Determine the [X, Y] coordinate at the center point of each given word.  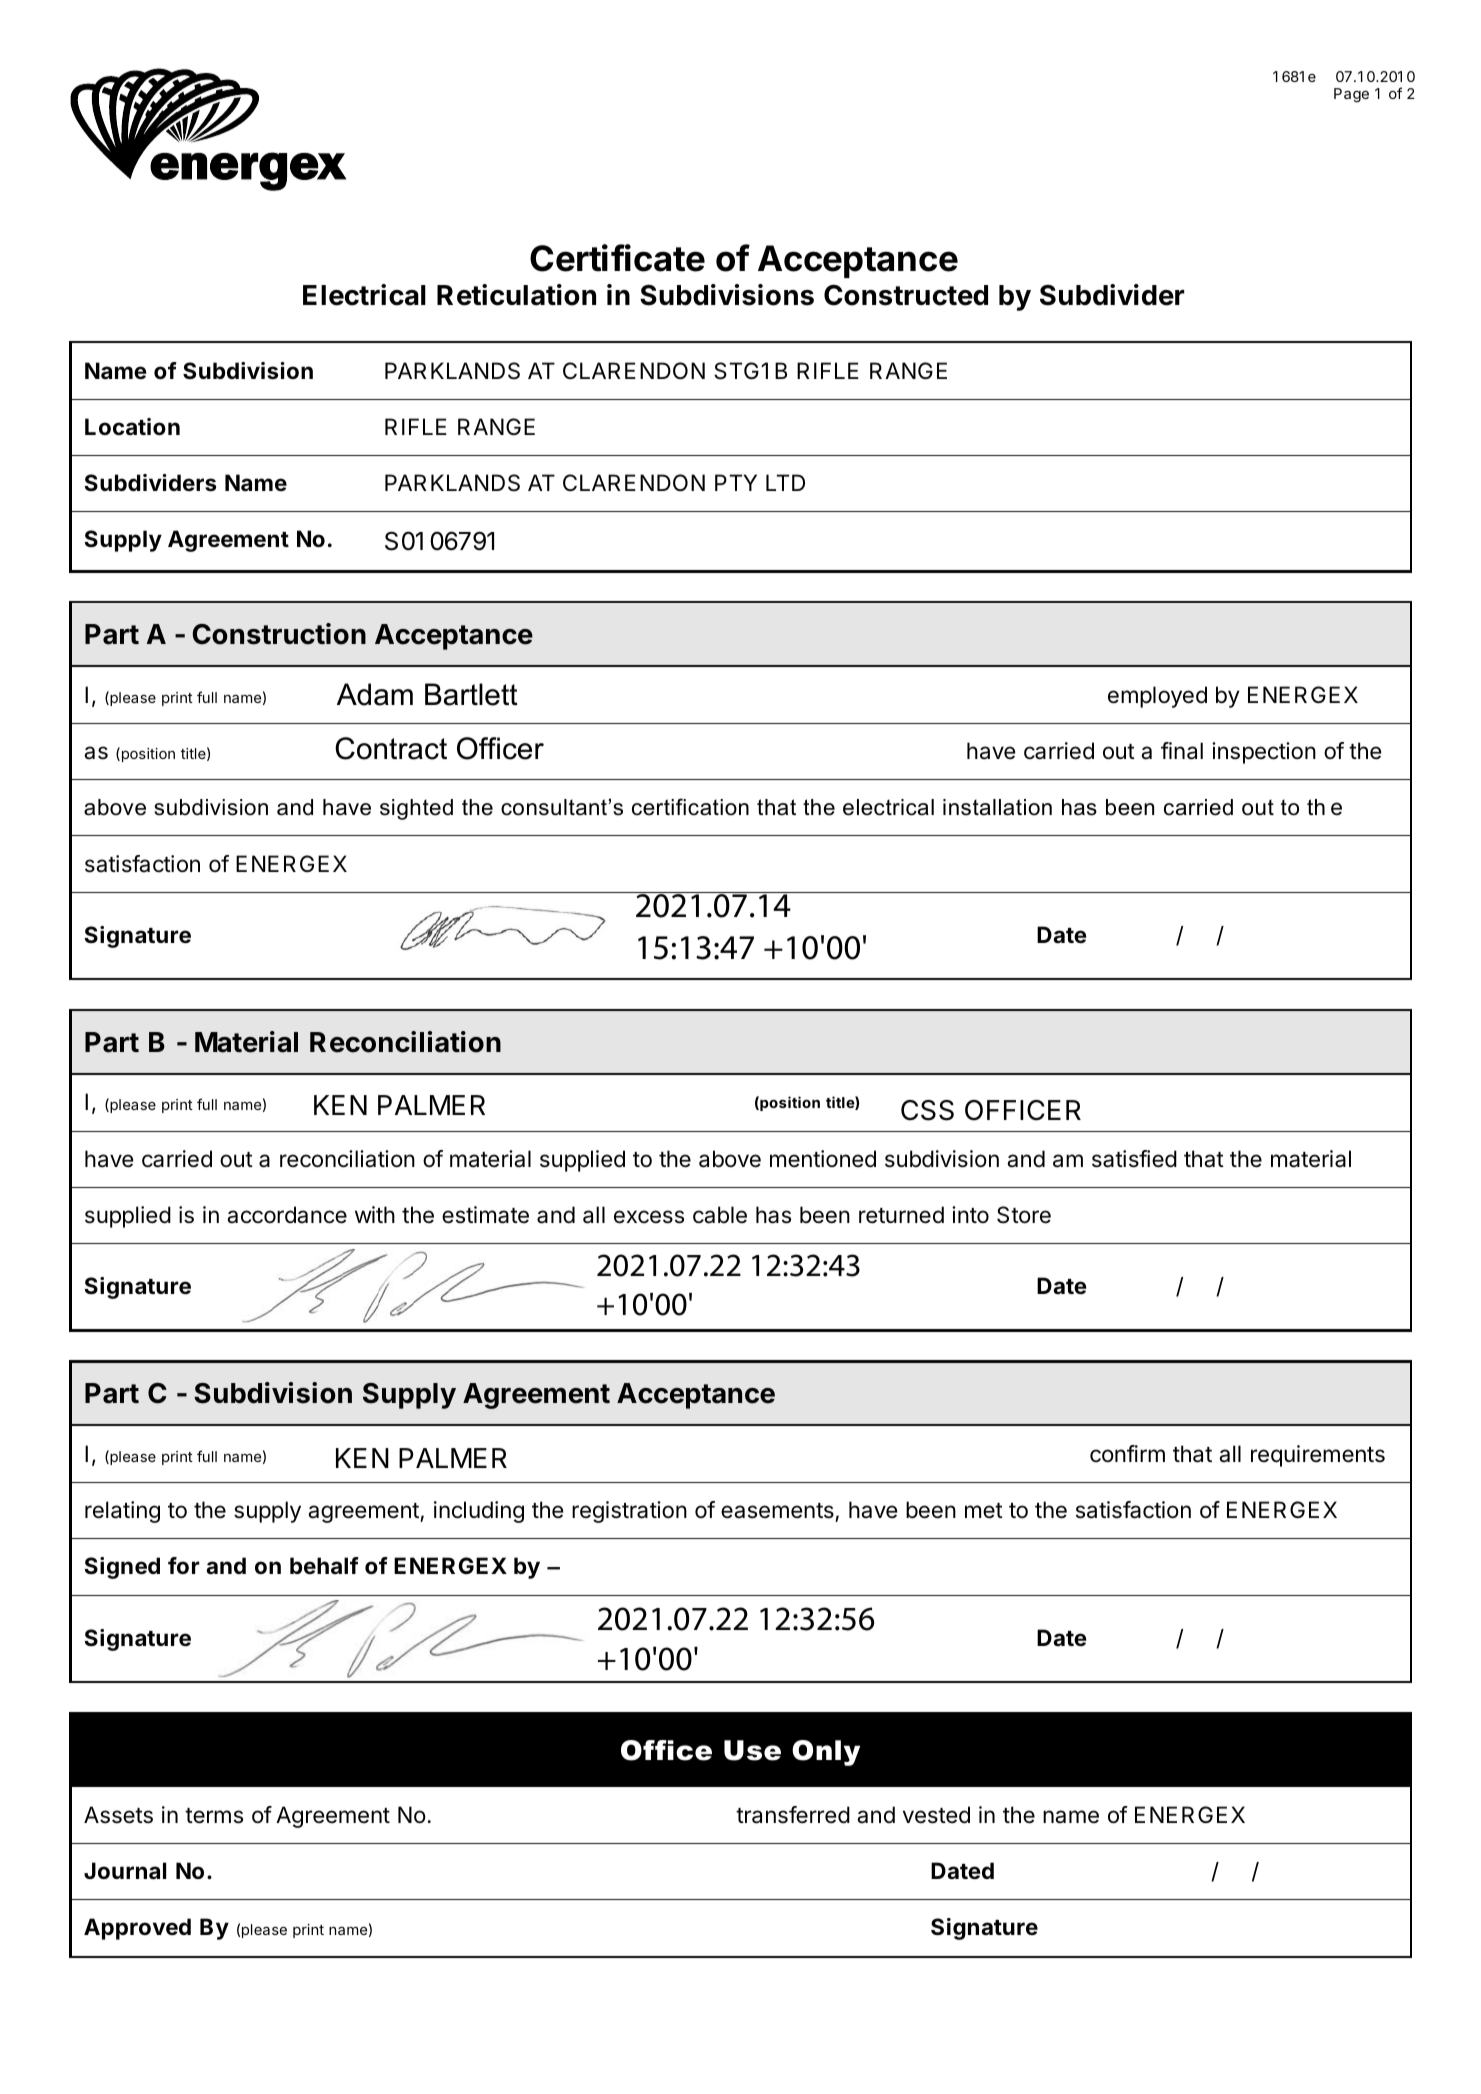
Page [1351, 95]
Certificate [617, 258]
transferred [793, 1815]
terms [214, 1816]
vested [936, 1815]
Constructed [906, 295]
